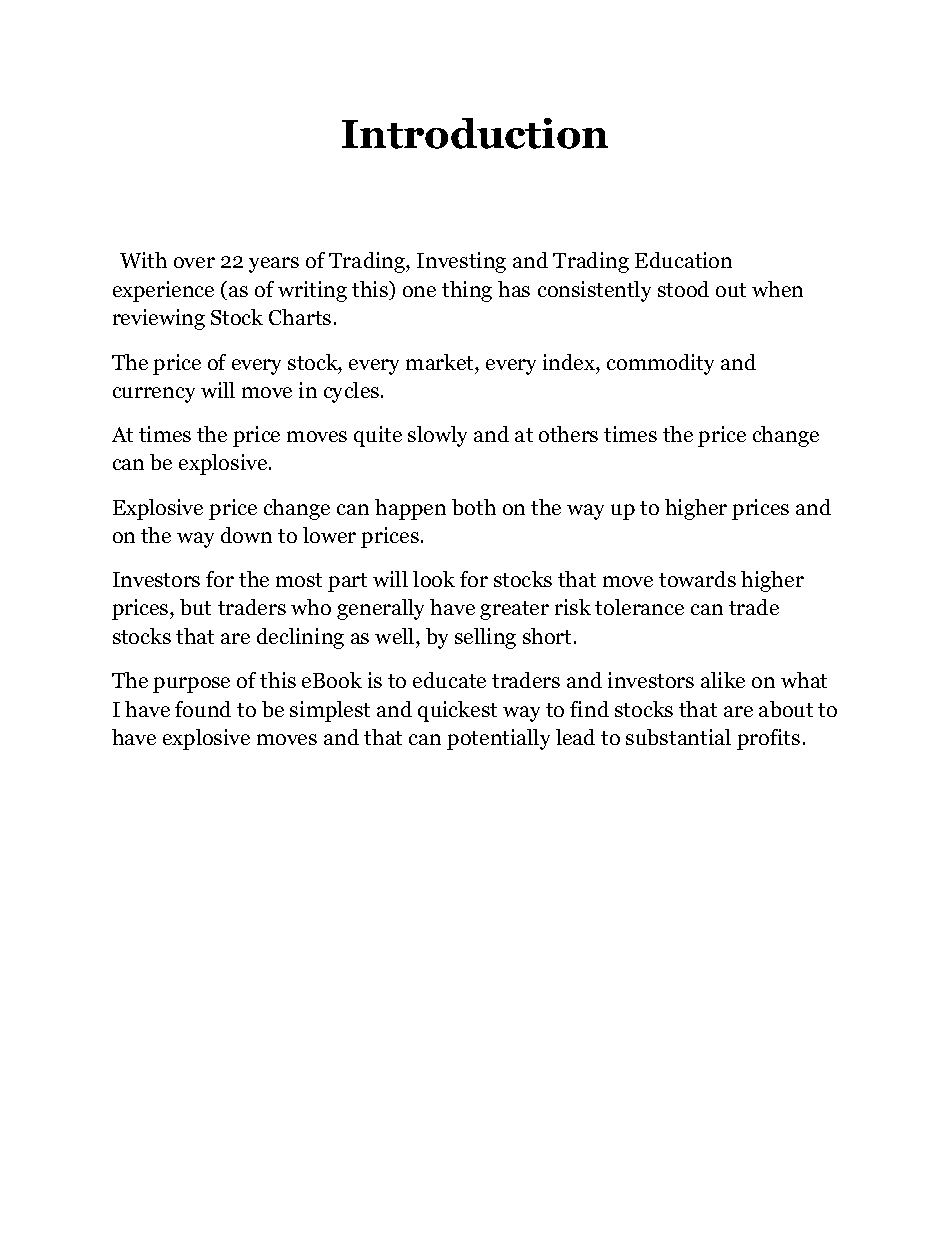  Describe the element at coordinates (194, 262) in the screenshot. I see `over` at that location.
